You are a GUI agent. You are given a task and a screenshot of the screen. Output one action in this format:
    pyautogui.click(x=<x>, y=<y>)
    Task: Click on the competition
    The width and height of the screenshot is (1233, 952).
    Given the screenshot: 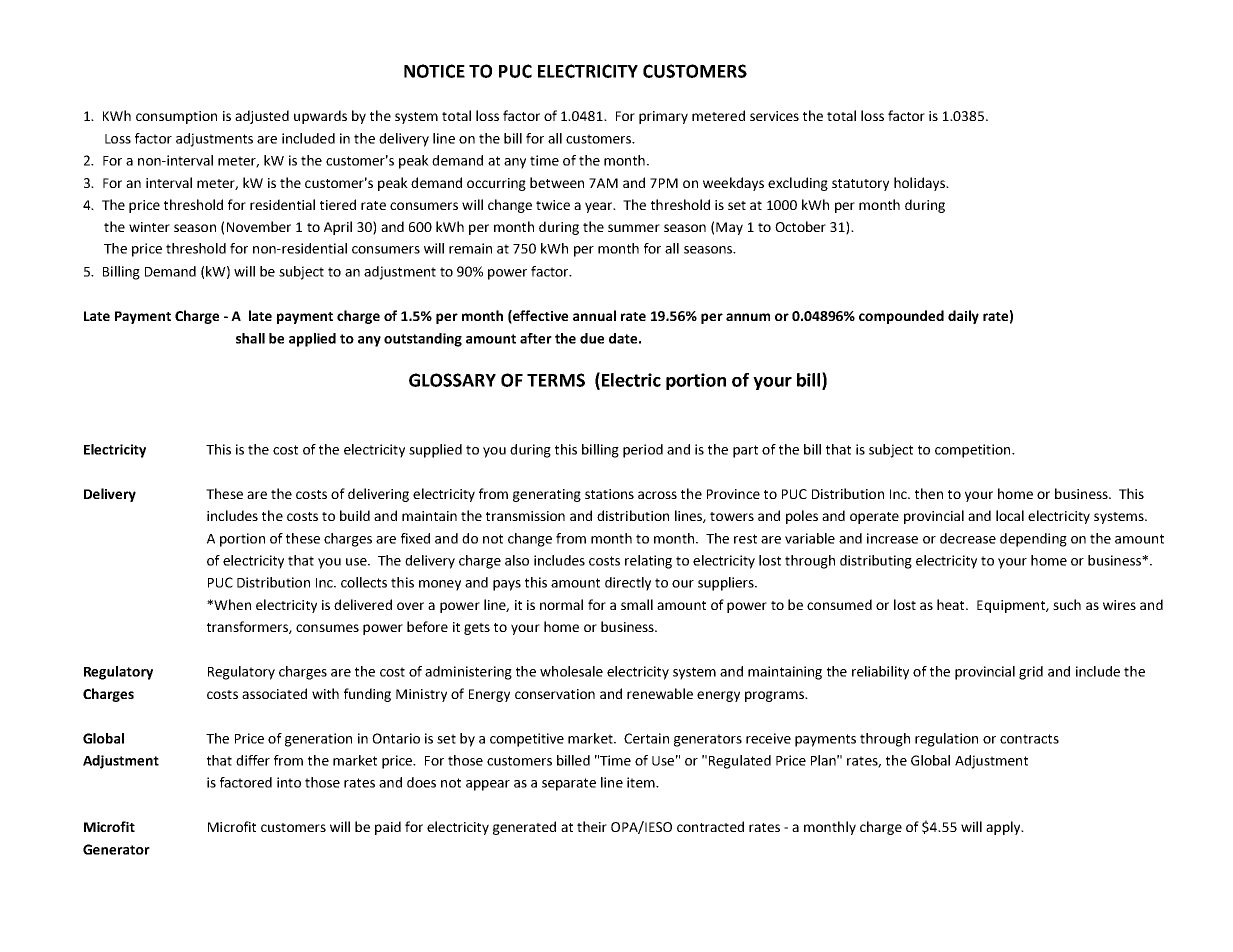 What is the action you would take?
    pyautogui.click(x=974, y=451)
